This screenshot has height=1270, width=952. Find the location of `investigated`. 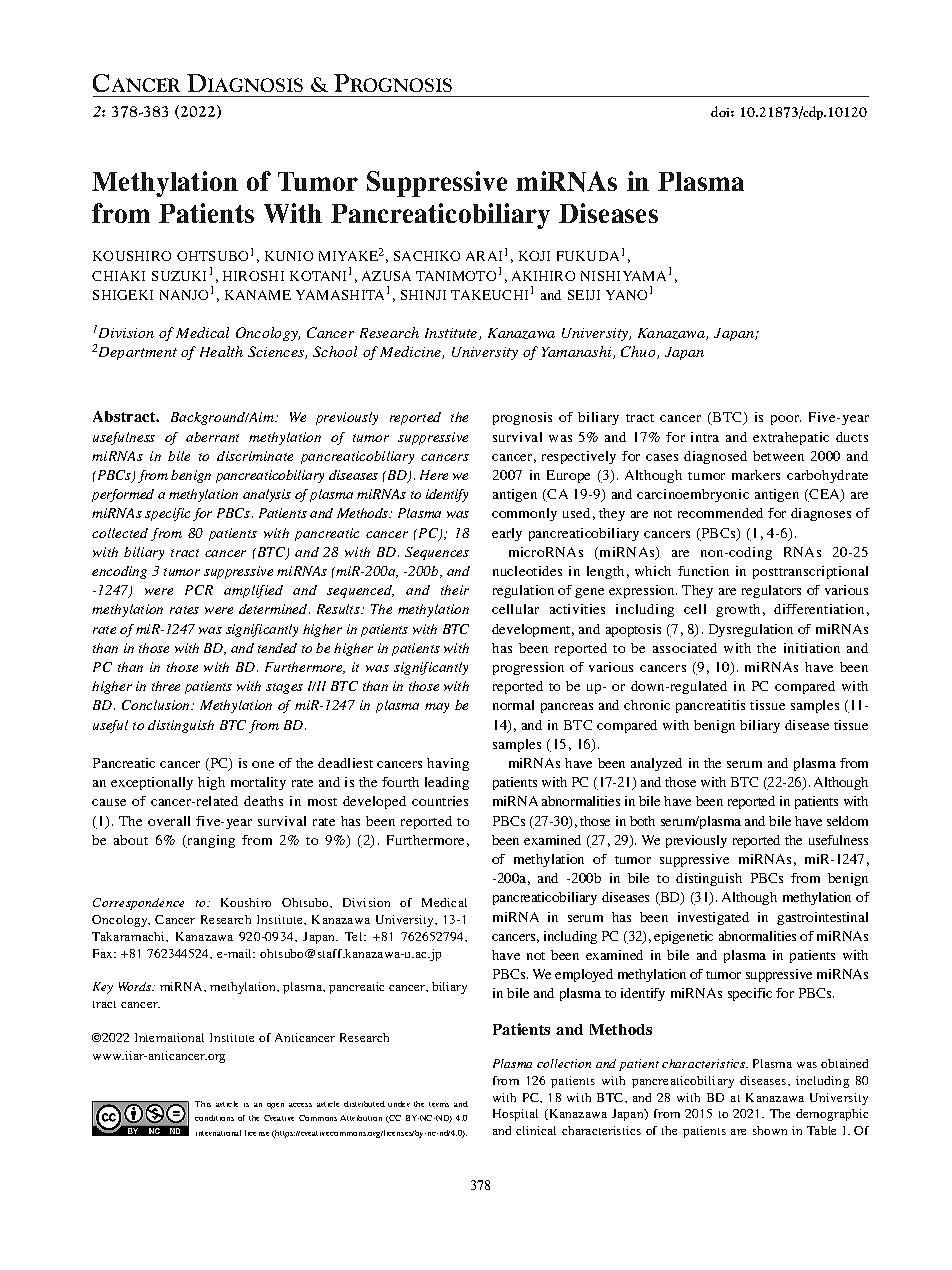

investigated is located at coordinates (713, 918).
